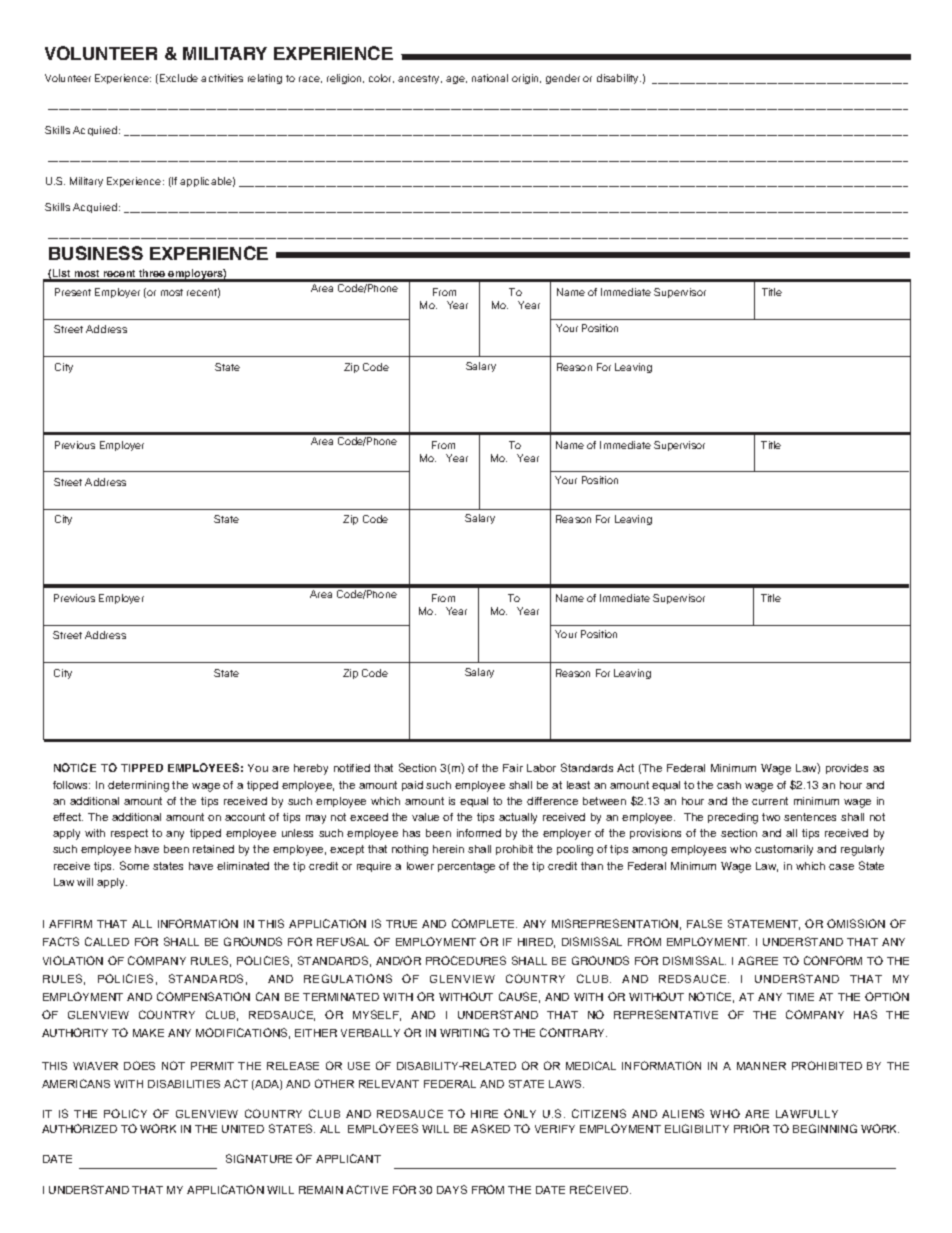 The height and width of the screenshot is (1233, 952). I want to click on informed, so click(479, 833).
